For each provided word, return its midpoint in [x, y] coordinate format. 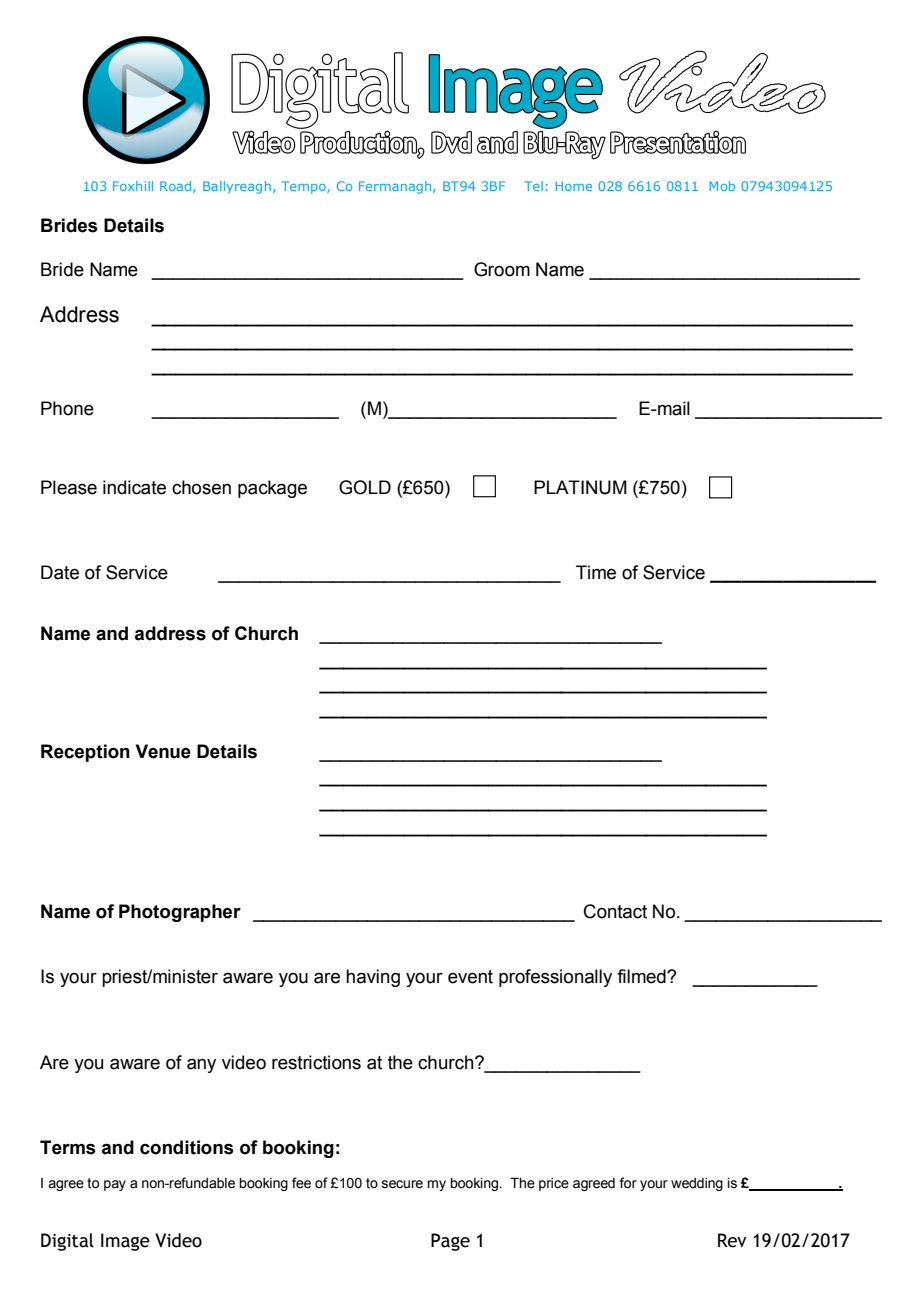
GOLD [365, 487]
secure [402, 1184]
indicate [134, 487]
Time [596, 572]
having [373, 978]
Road [177, 187]
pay [115, 1185]
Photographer [180, 913]
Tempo [304, 187]
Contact [615, 911]
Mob [722, 186]
